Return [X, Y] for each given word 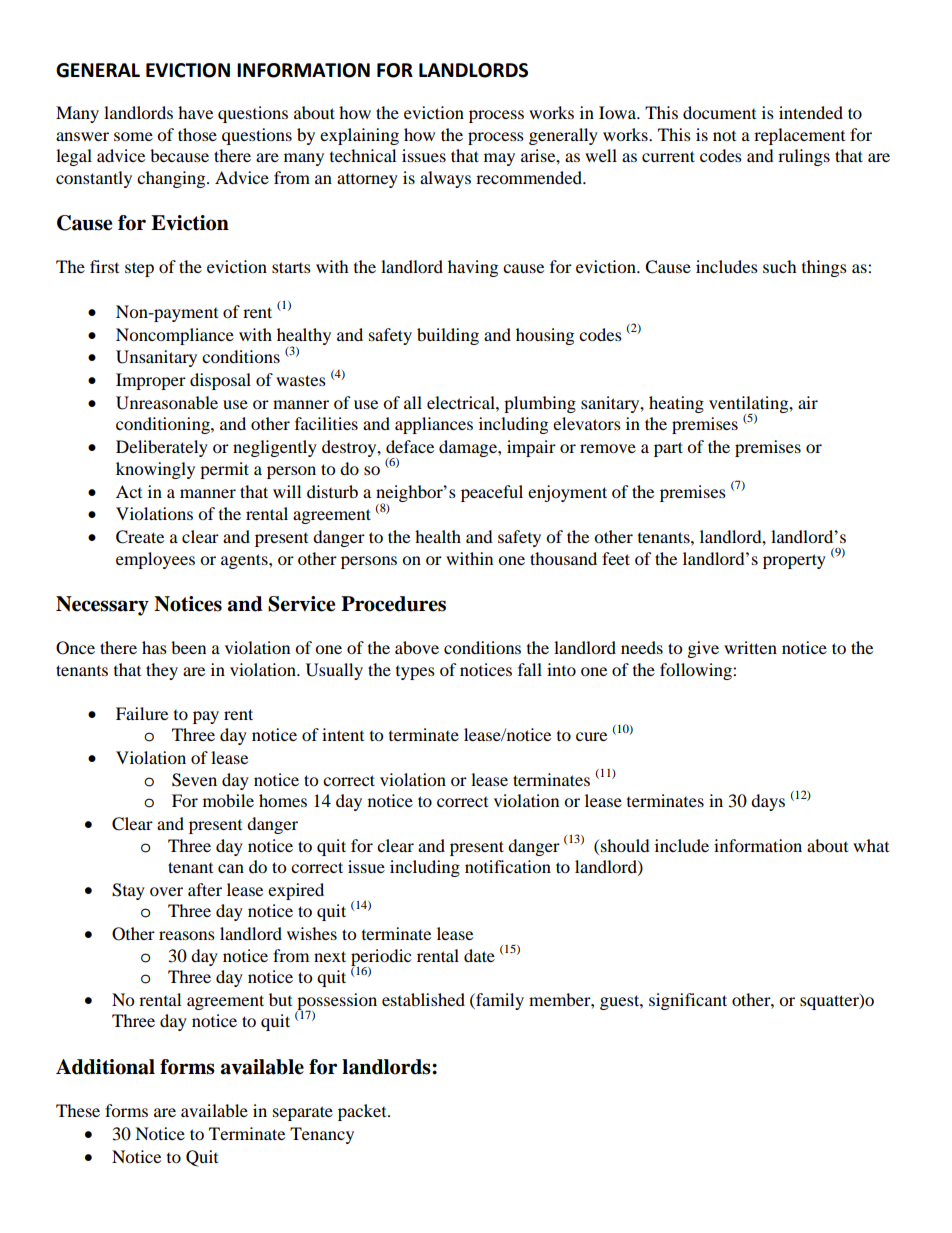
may [499, 159]
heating [676, 404]
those [197, 134]
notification [508, 866]
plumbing [540, 404]
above [417, 647]
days [768, 802]
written [750, 647]
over [166, 891]
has [154, 647]
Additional [105, 1067]
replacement [799, 136]
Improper [151, 381]
